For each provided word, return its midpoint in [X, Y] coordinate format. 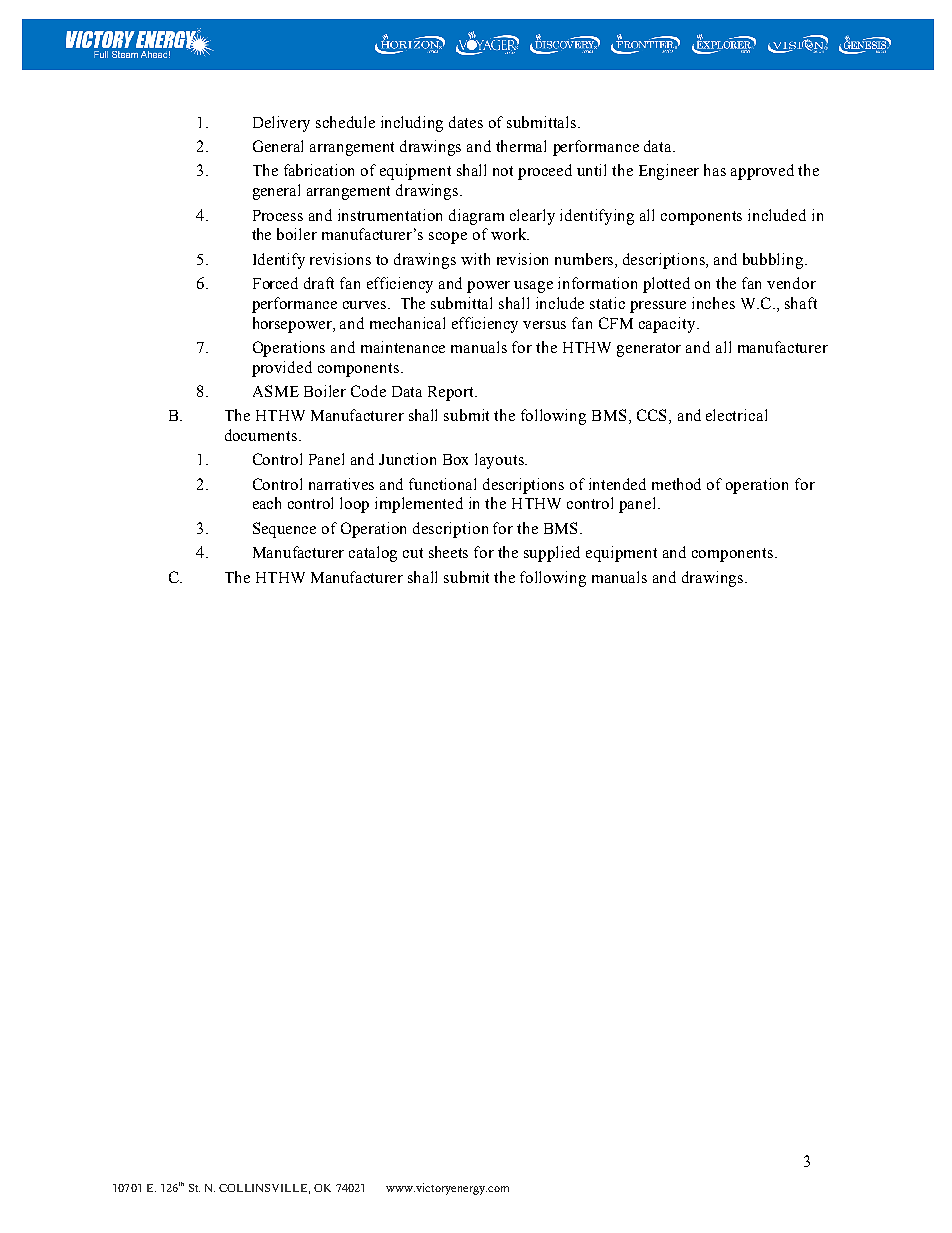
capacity [668, 325]
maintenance [403, 347]
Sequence [284, 530]
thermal [521, 146]
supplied [552, 554]
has [715, 170]
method [676, 484]
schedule [345, 122]
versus [544, 325]
